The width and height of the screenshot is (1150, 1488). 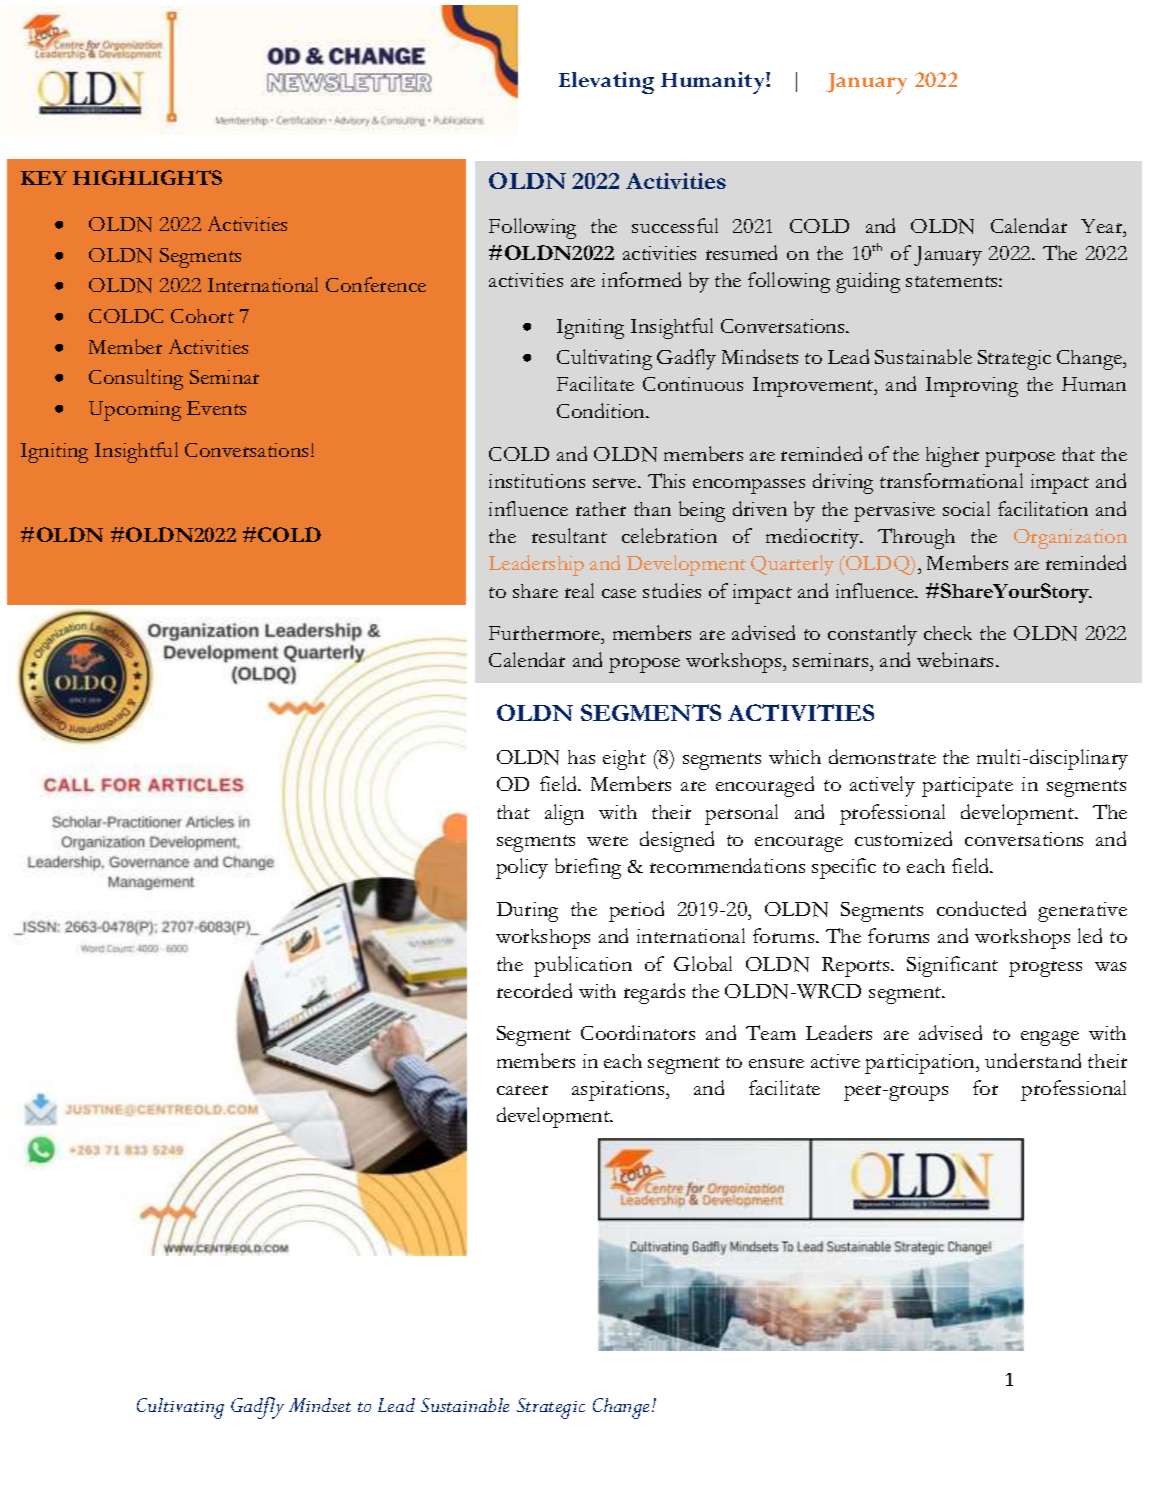 What do you see at coordinates (522, 1090) in the screenshot?
I see `career` at bounding box center [522, 1090].
